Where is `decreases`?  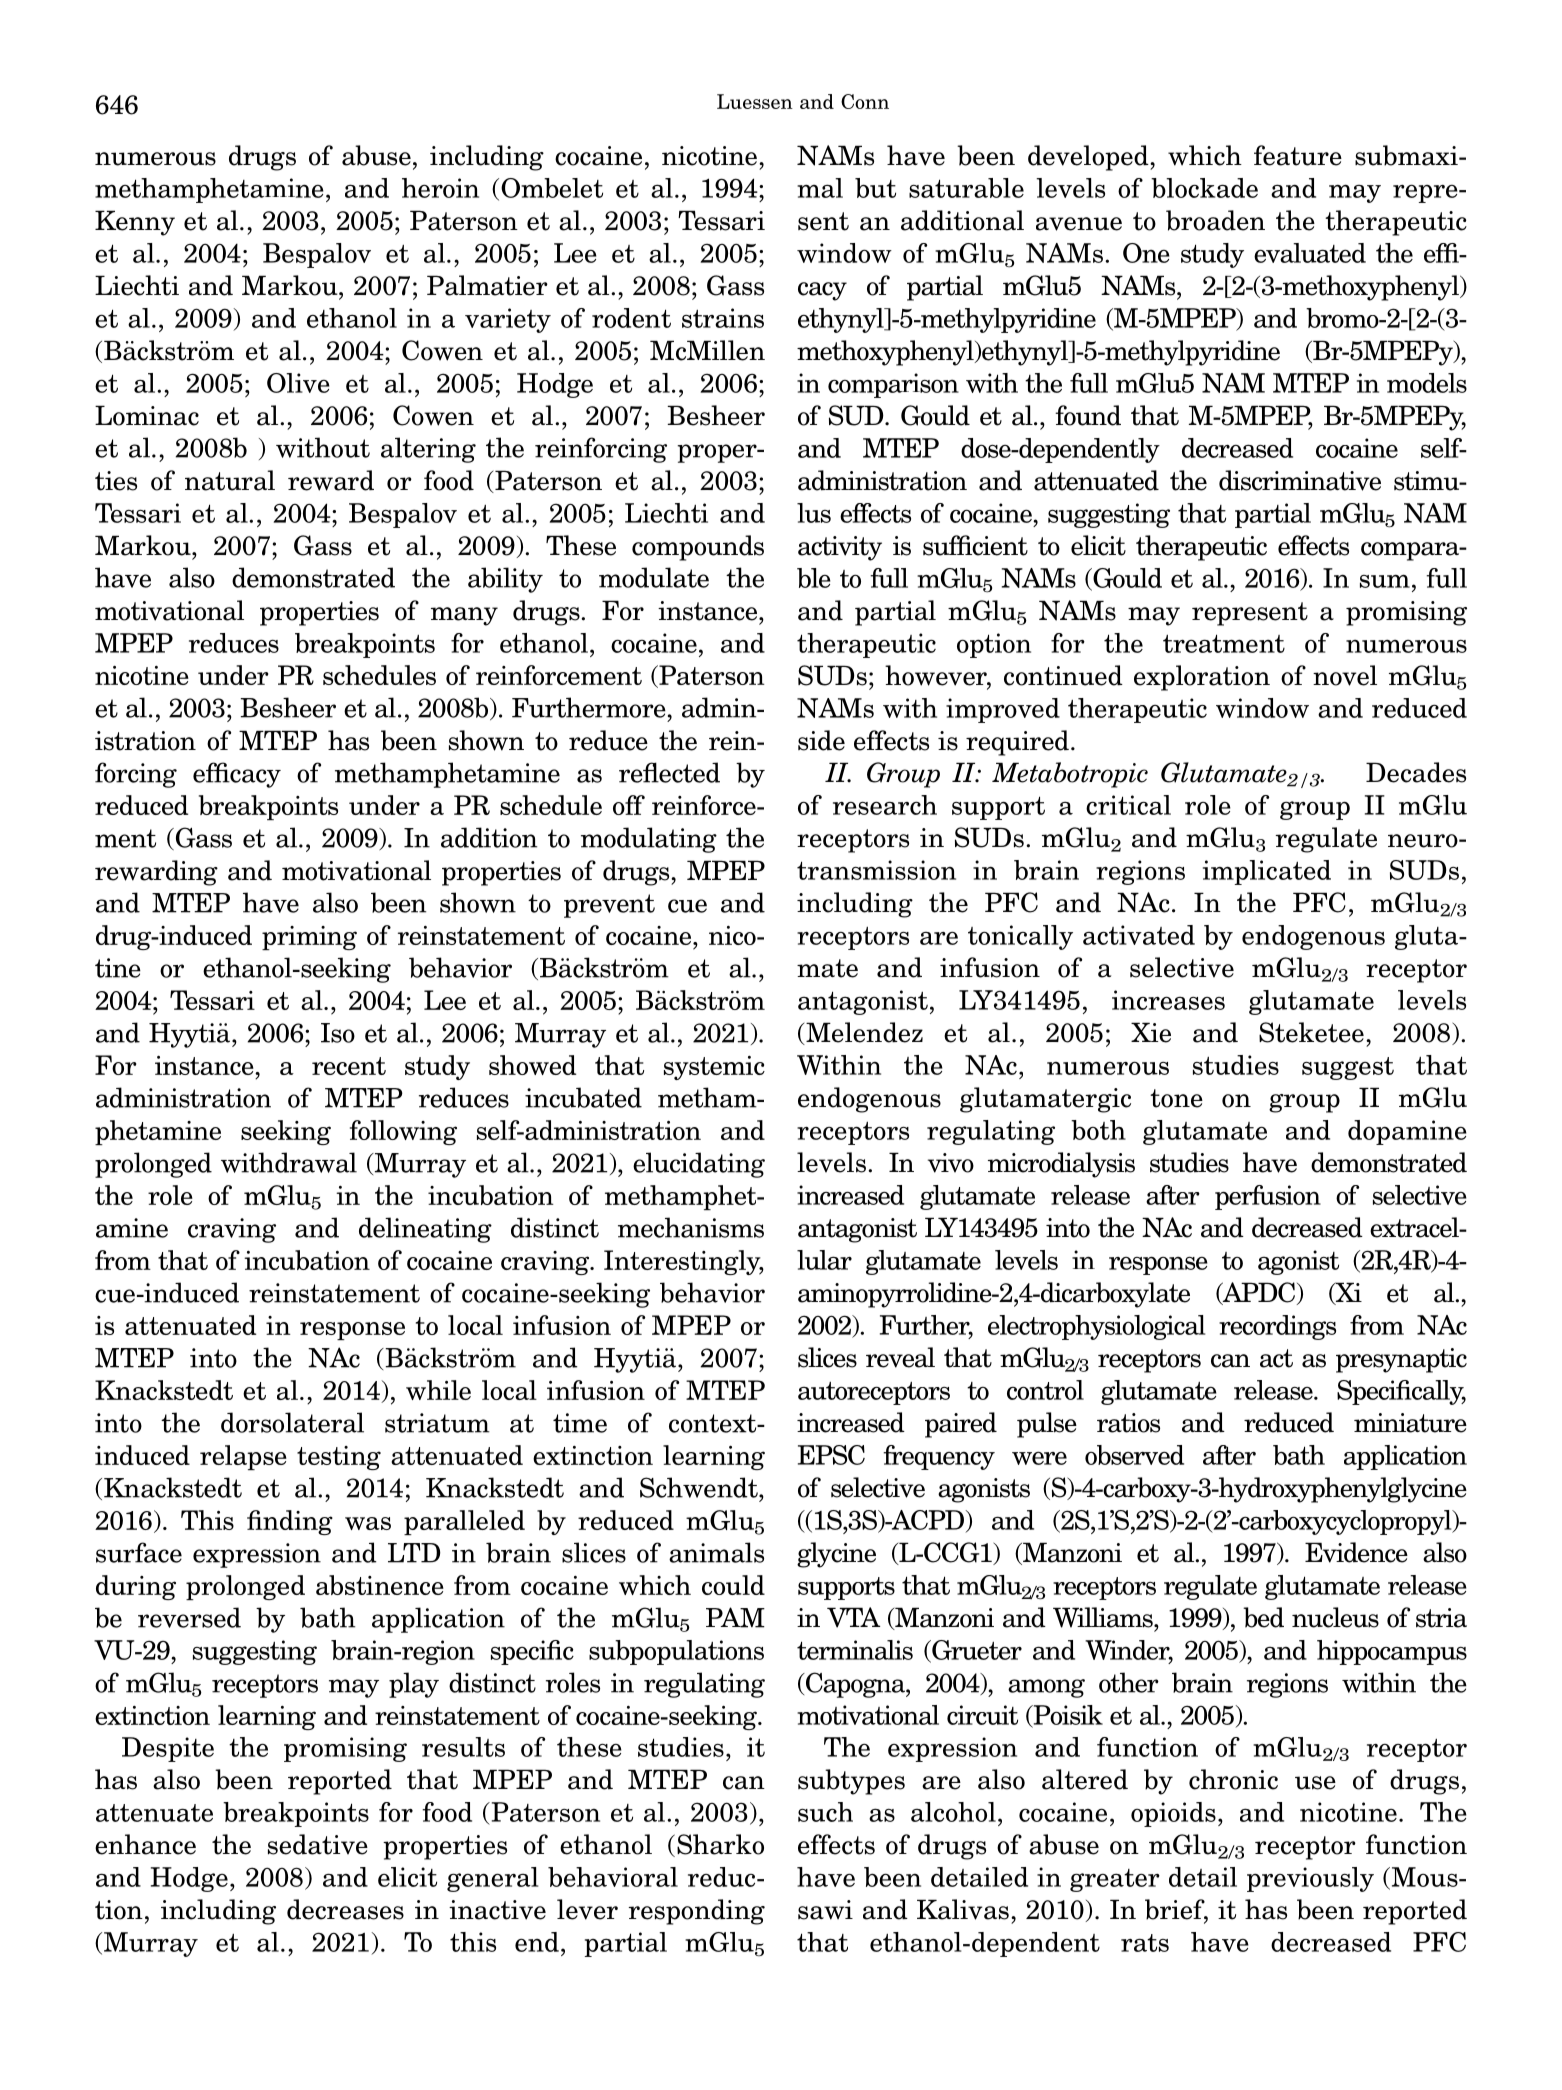
decreases is located at coordinates (345, 1909).
